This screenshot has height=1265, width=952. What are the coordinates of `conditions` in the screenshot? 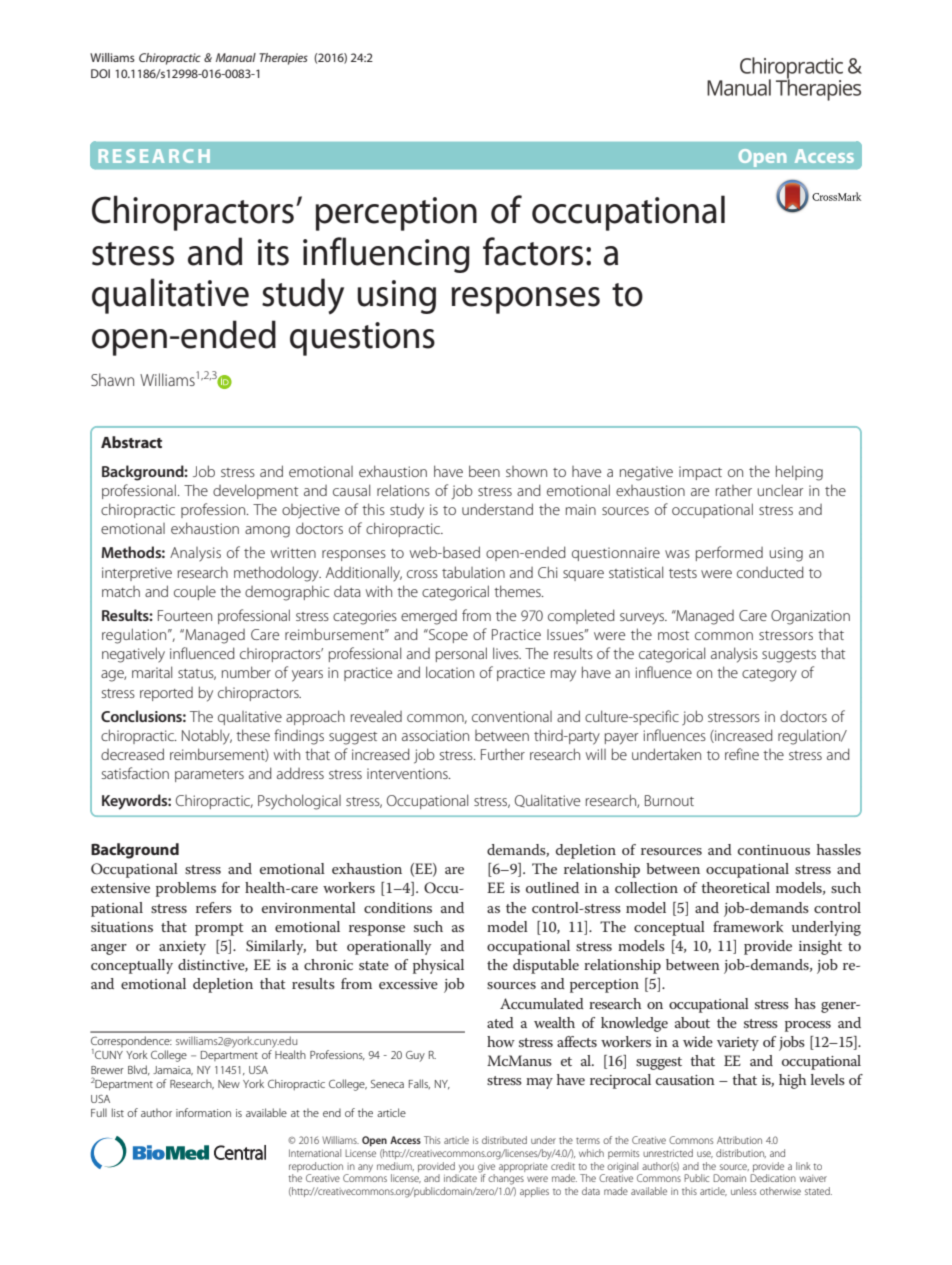 It's located at (398, 907).
